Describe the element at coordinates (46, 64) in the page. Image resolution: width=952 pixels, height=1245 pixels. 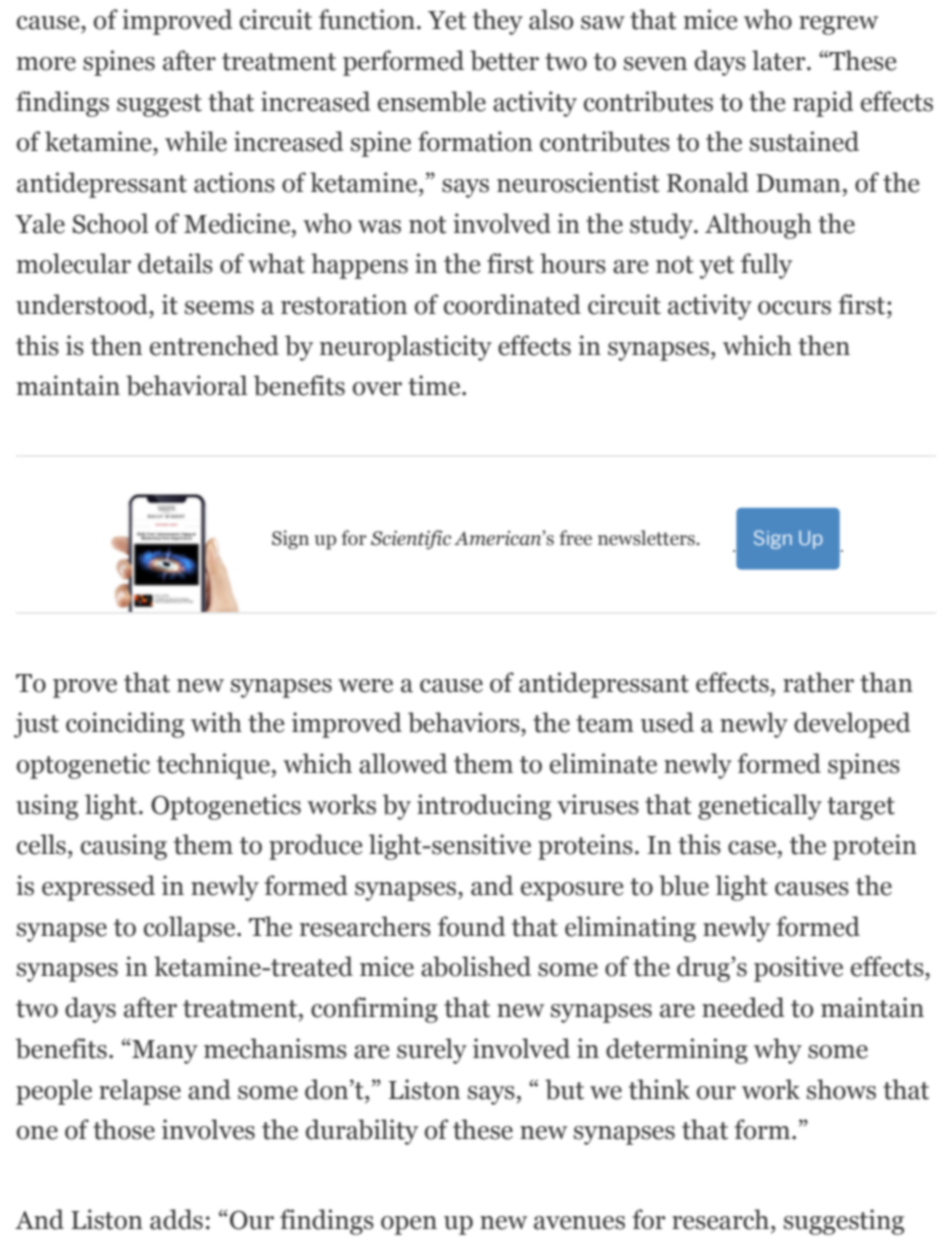
I see `more` at that location.
